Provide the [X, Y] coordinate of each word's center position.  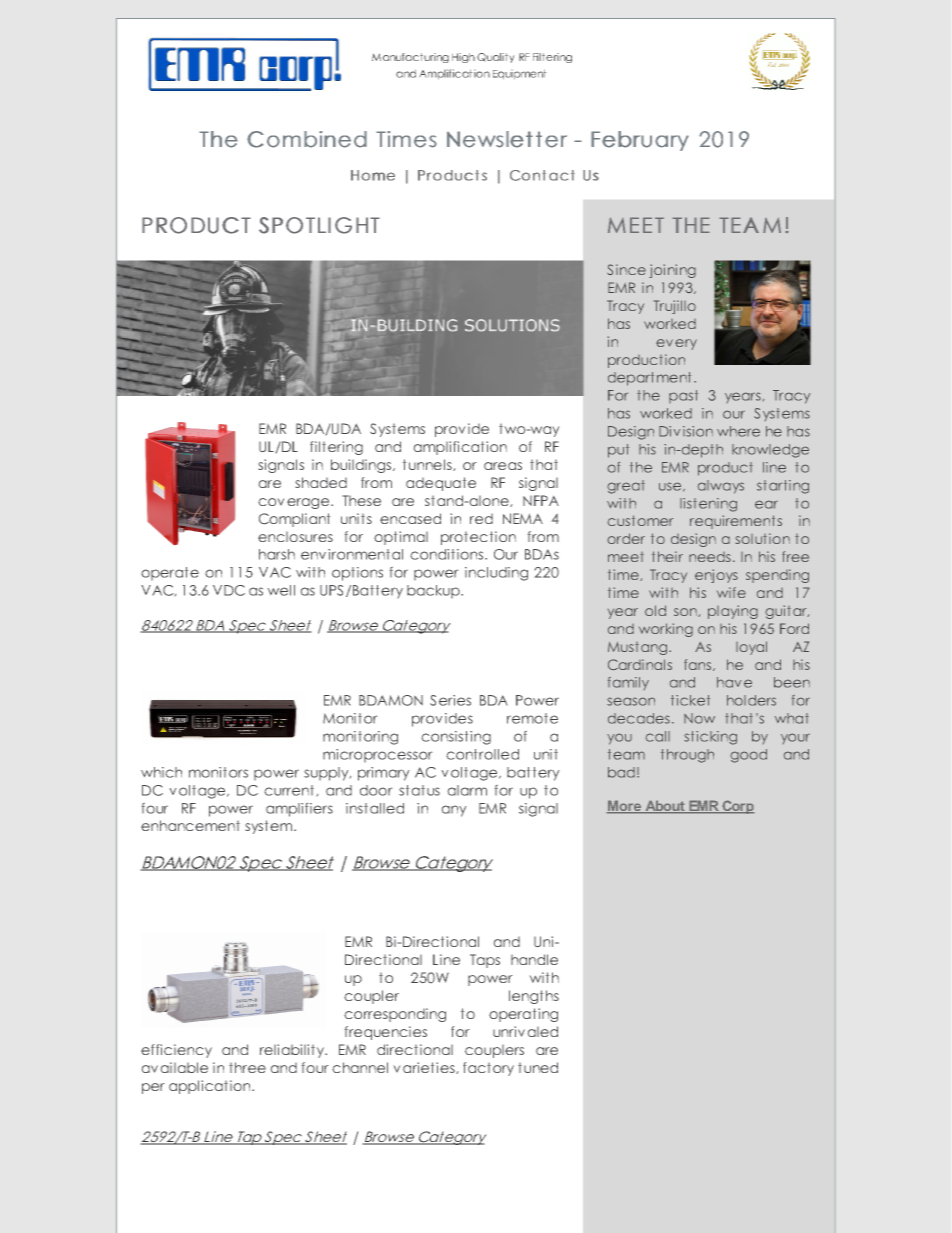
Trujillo [675, 307]
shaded [321, 482]
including [496, 574]
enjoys [716, 576]
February [640, 141]
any [454, 811]
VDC [229, 590]
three [247, 1067]
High [463, 58]
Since [626, 269]
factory [488, 1069]
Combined [307, 139]
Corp [737, 807]
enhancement [190, 825]
